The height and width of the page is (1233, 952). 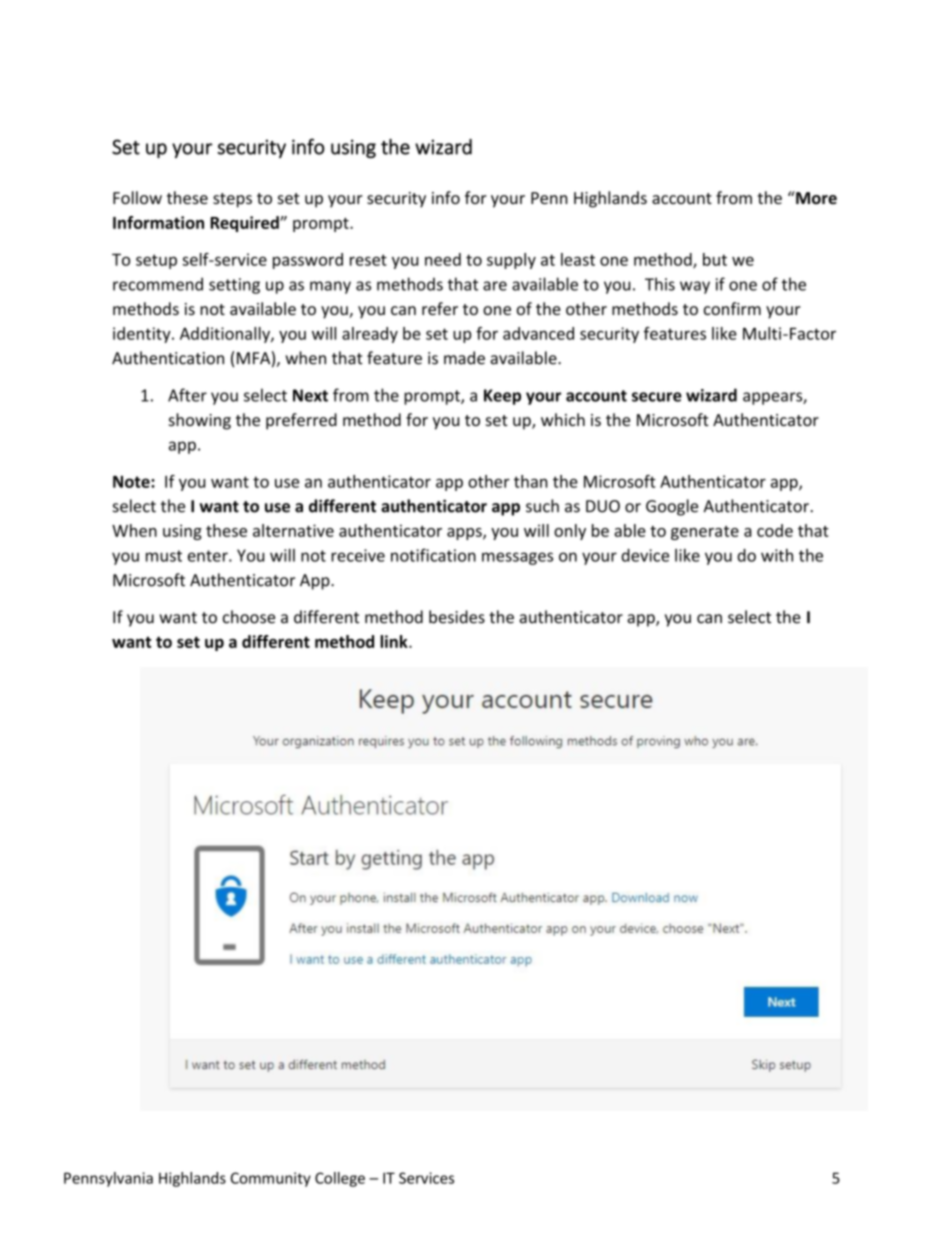 I want to click on Required, so click(x=245, y=224).
